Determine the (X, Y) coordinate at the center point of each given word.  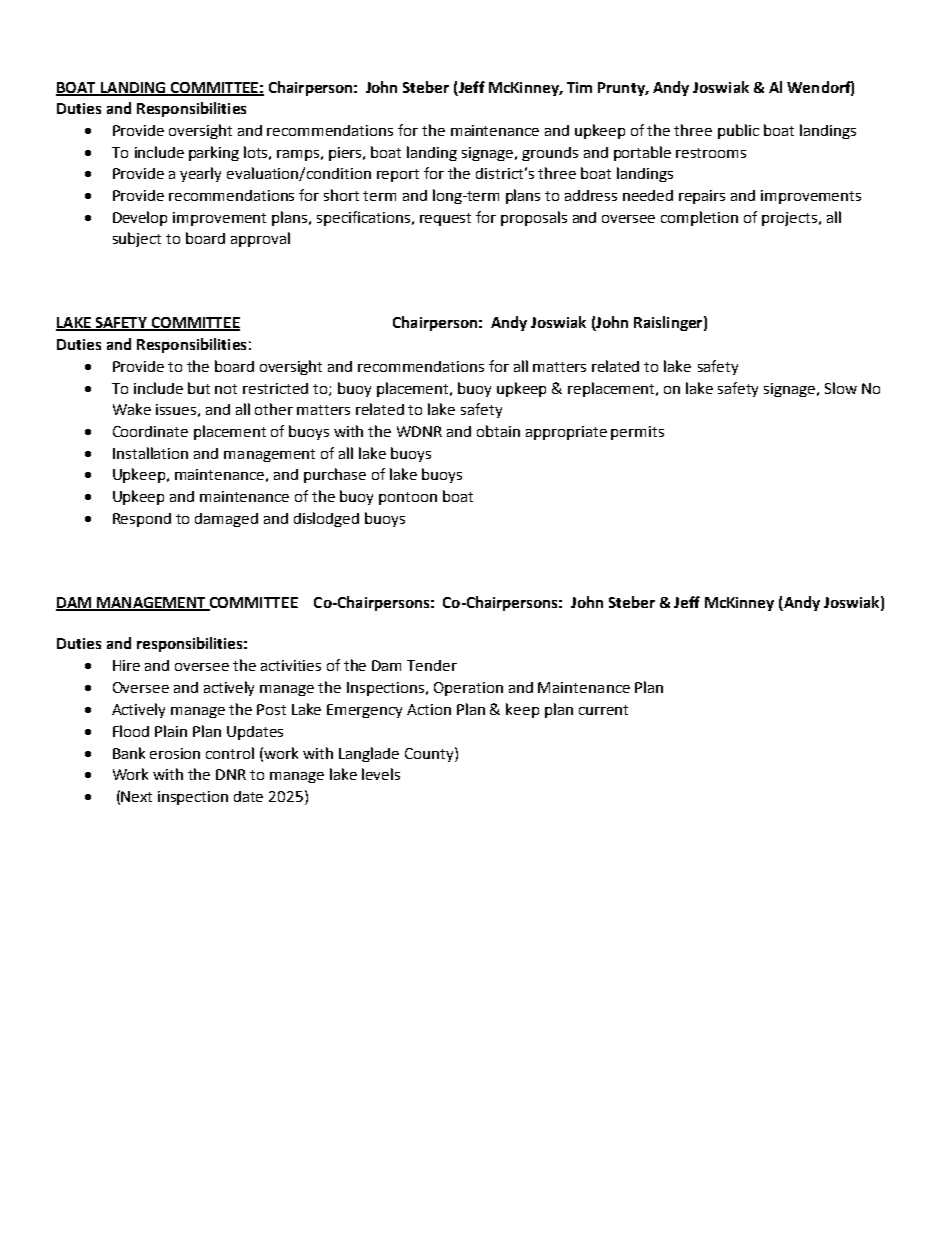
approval (260, 239)
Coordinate (150, 431)
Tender (432, 665)
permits (637, 433)
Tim (579, 87)
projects (791, 219)
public (738, 131)
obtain (498, 431)
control (230, 753)
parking (214, 153)
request (445, 219)
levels (381, 774)
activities (291, 665)
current (603, 710)
